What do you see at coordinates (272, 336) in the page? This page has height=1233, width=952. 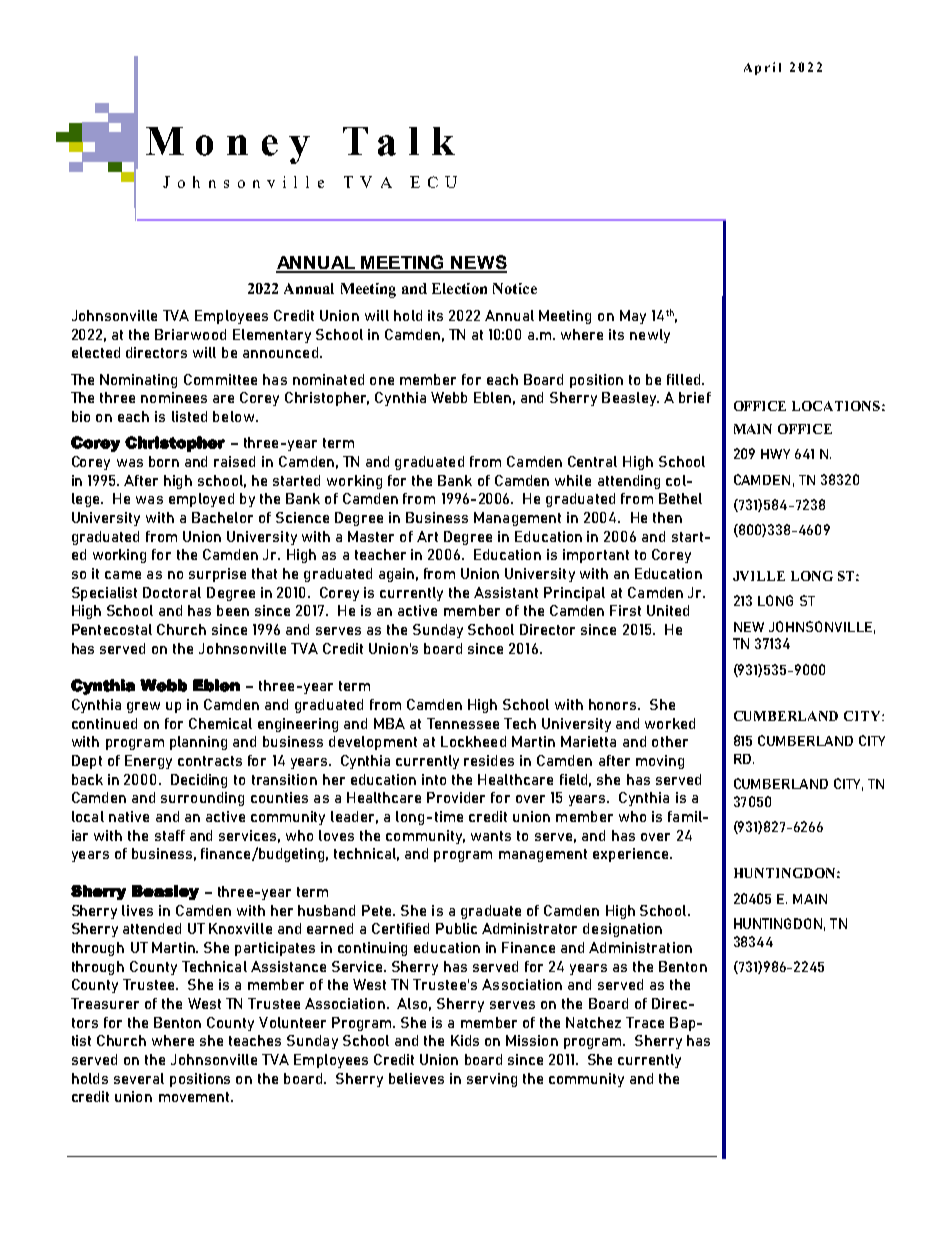 I see `Elementary` at bounding box center [272, 336].
